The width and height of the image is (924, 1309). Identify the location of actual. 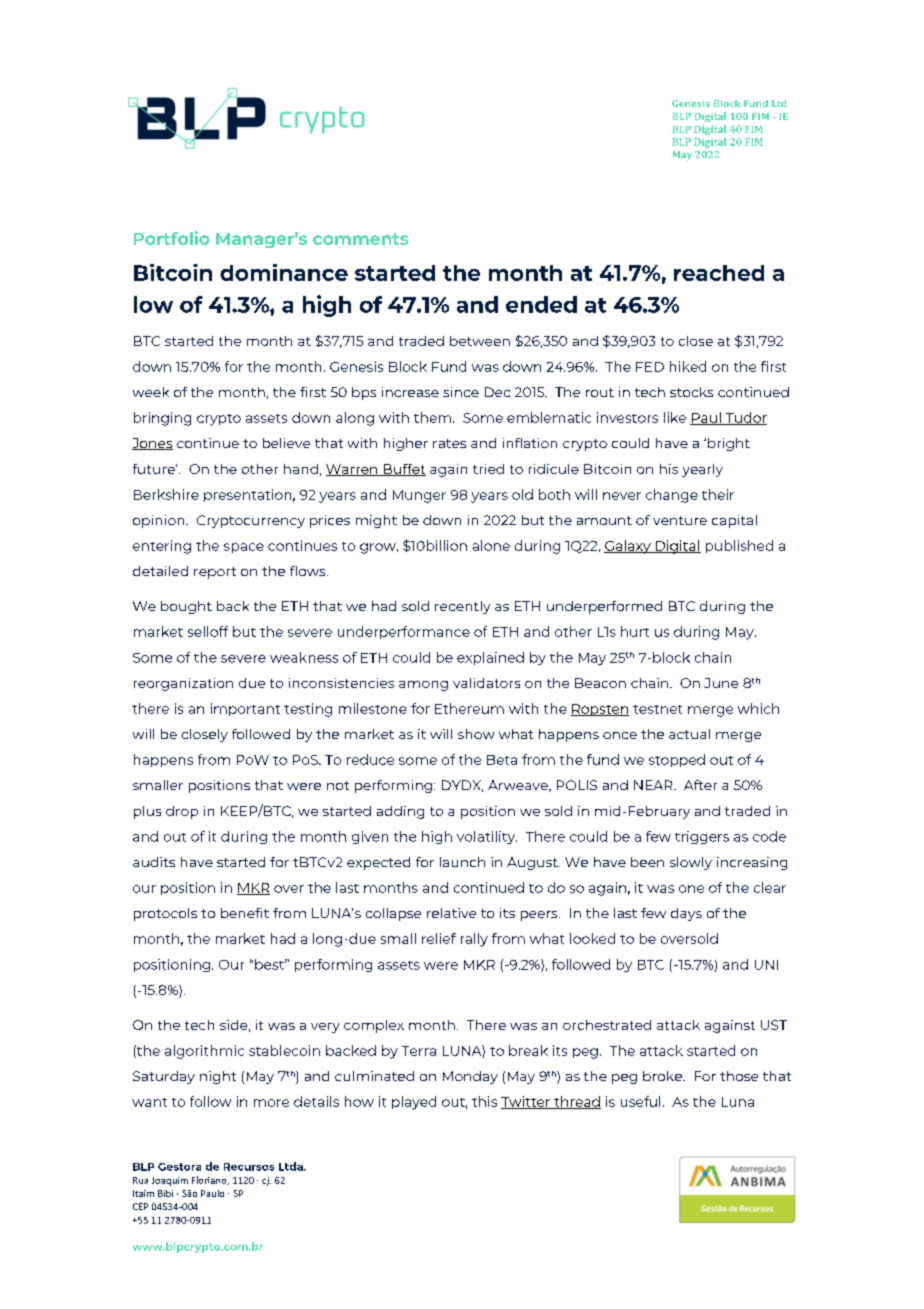
(689, 734).
